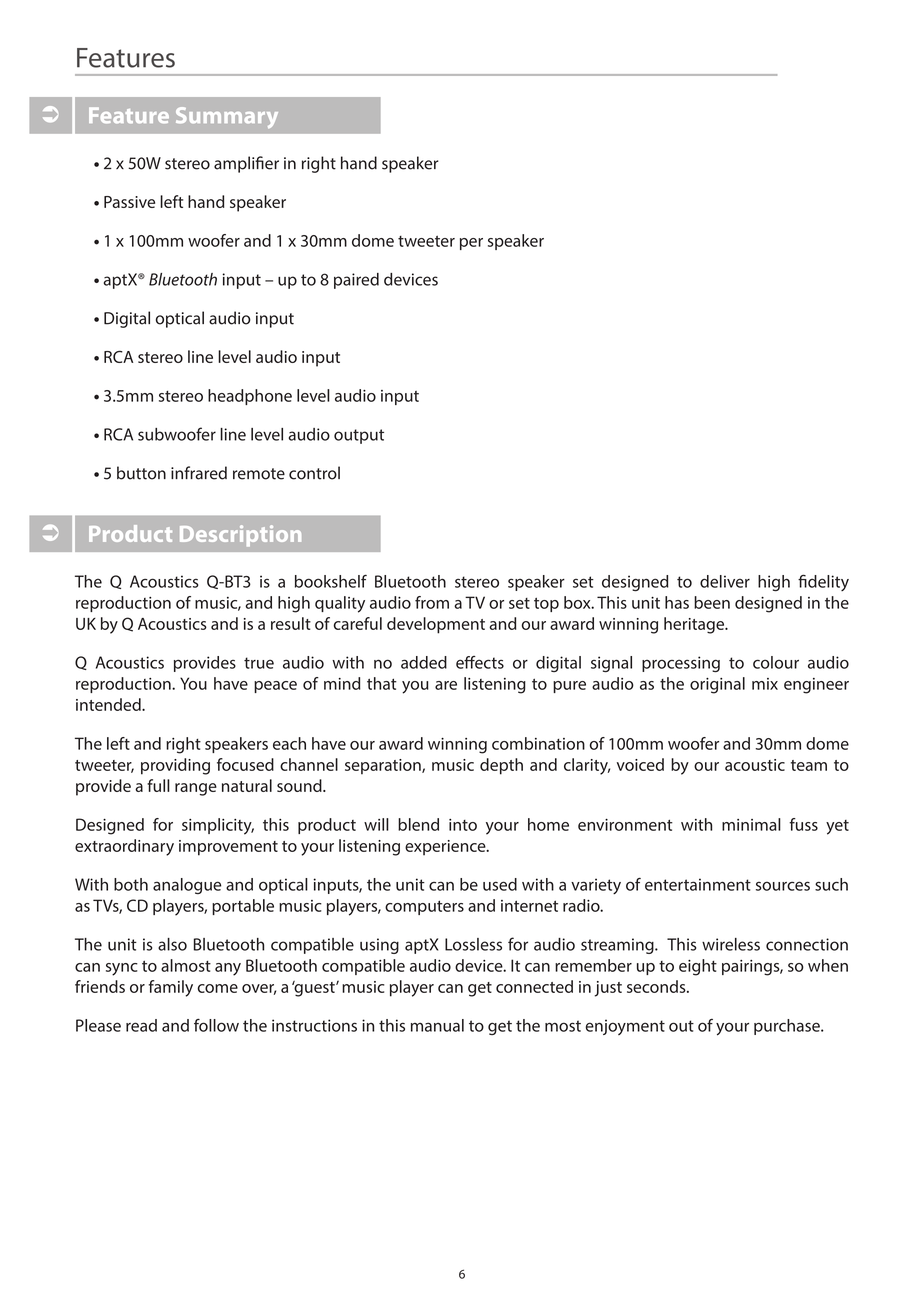  Describe the element at coordinates (788, 1027) in the page. I see `purchase` at that location.
